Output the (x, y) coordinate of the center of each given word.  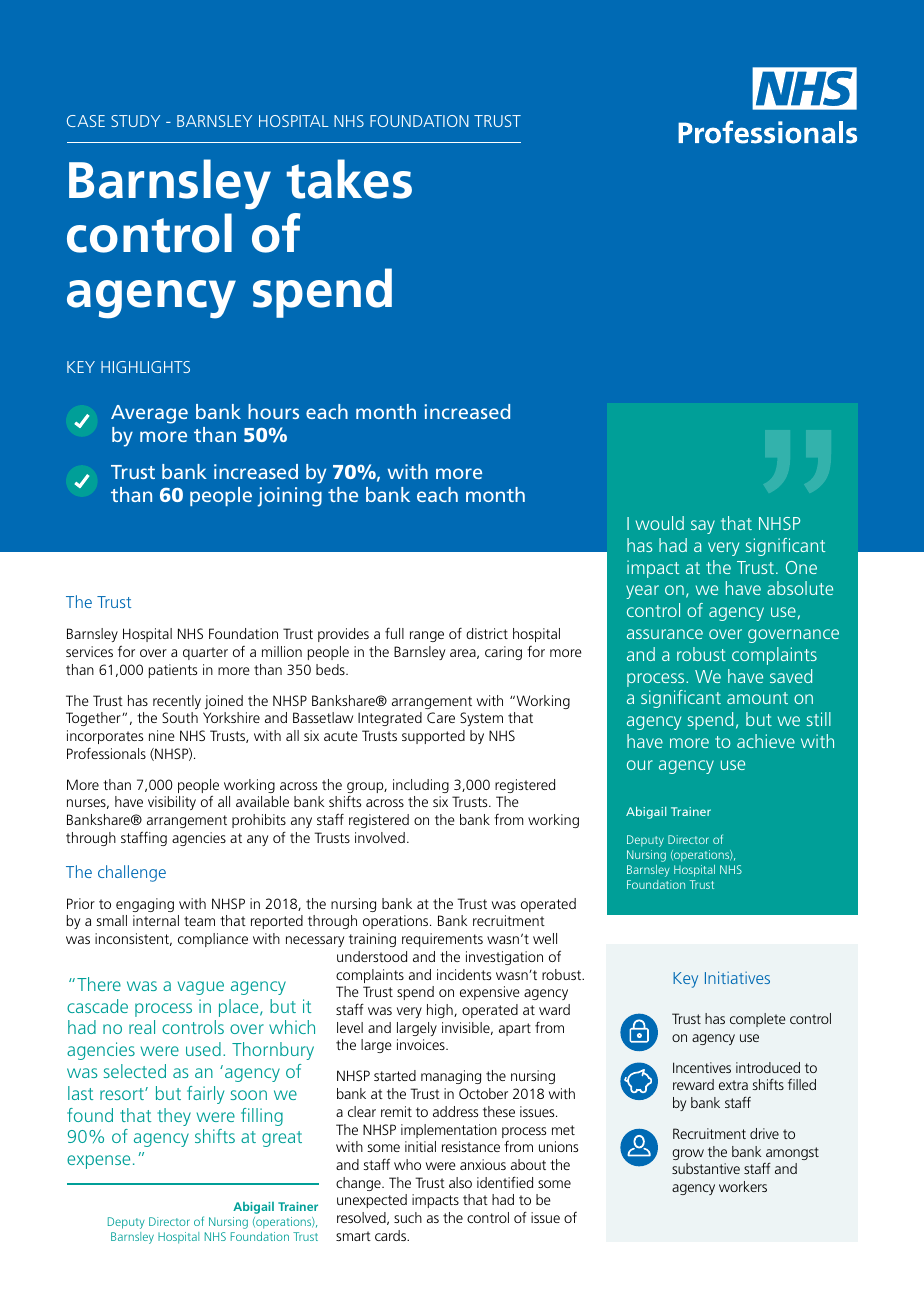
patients (173, 671)
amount (757, 698)
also (460, 1182)
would (660, 523)
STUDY (135, 121)
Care (441, 717)
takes (349, 179)
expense (98, 1162)
